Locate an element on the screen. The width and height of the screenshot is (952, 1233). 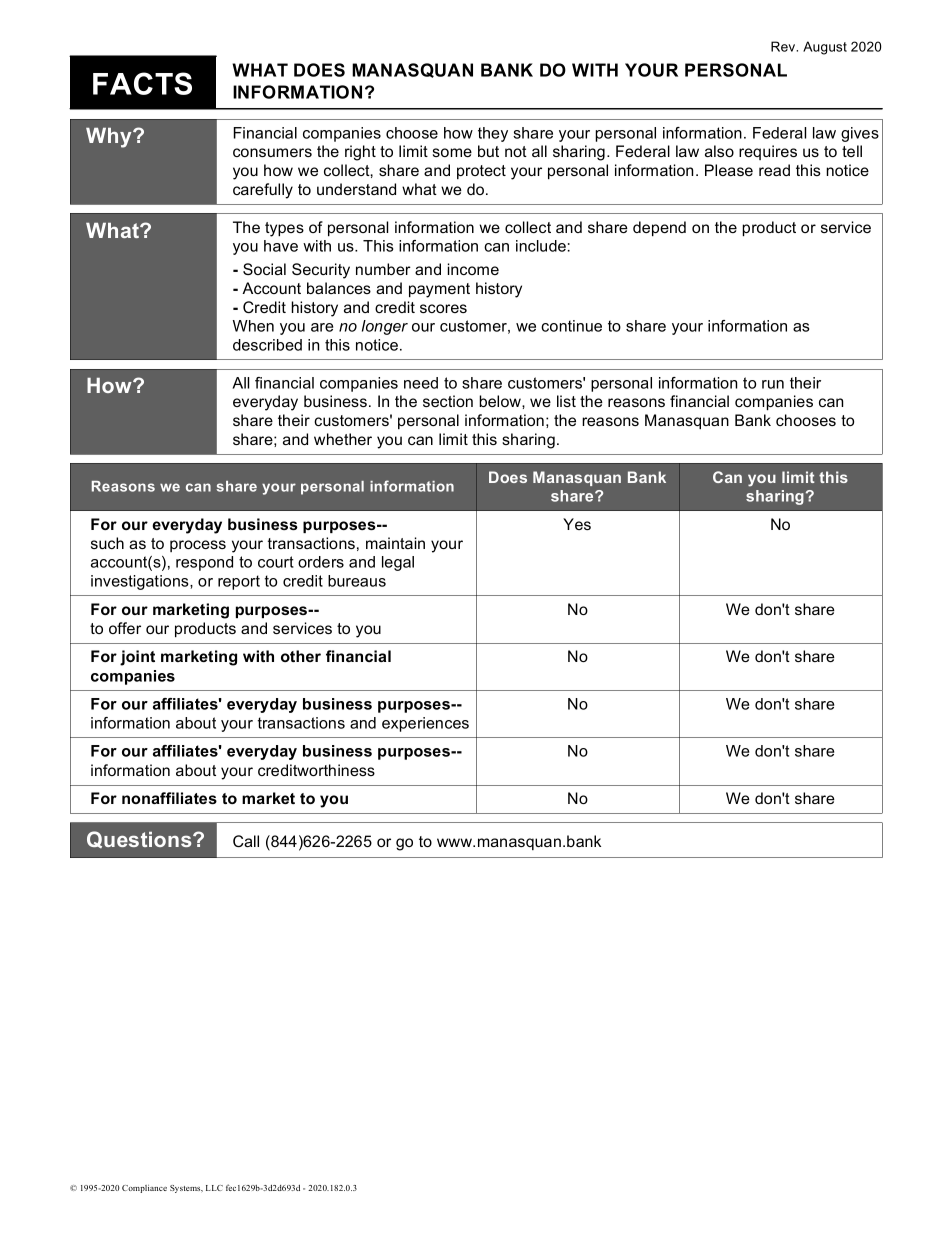
other is located at coordinates (301, 656).
